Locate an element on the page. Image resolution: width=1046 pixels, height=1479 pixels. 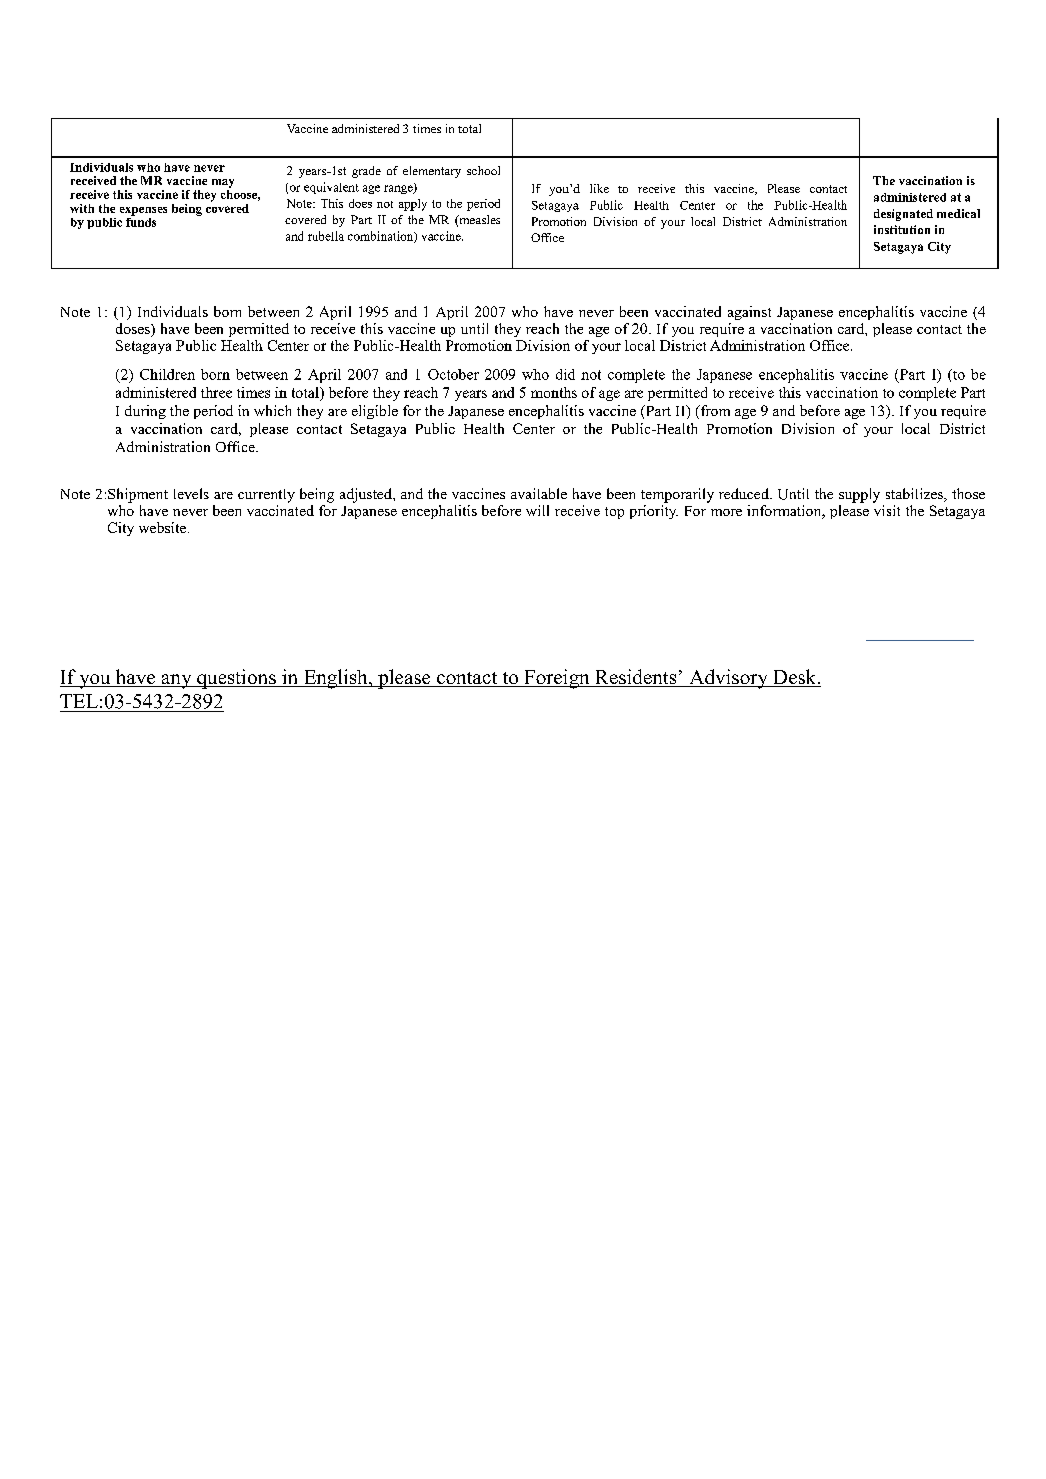
will is located at coordinates (537, 510).
